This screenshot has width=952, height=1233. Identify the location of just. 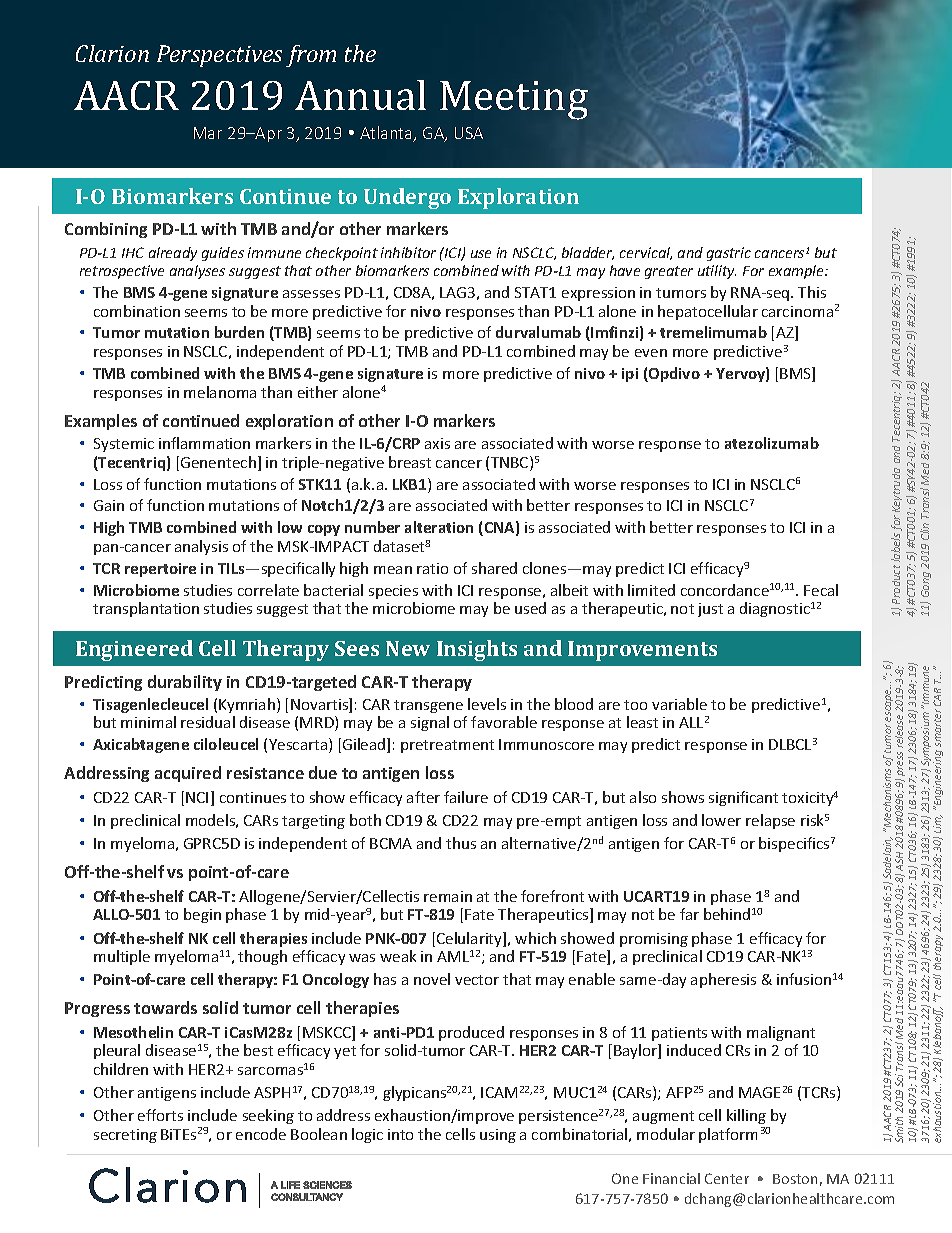
(710, 610).
